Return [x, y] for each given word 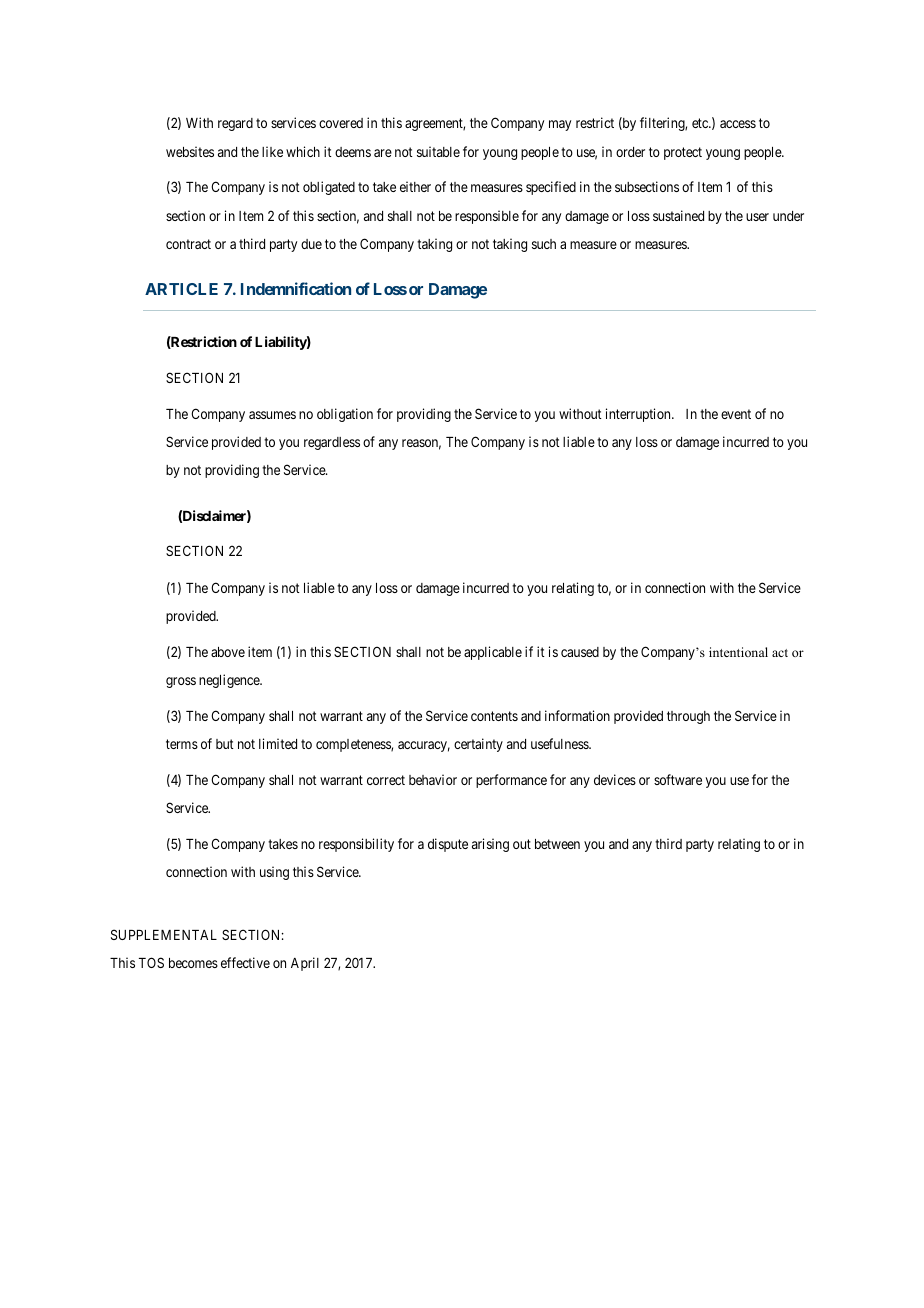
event [736, 414]
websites [190, 151]
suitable [438, 151]
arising [490, 845]
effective [245, 962]
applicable [493, 653]
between [557, 844]
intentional [738, 652]
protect [683, 153]
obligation [345, 415]
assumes [272, 415]
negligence [230, 681]
